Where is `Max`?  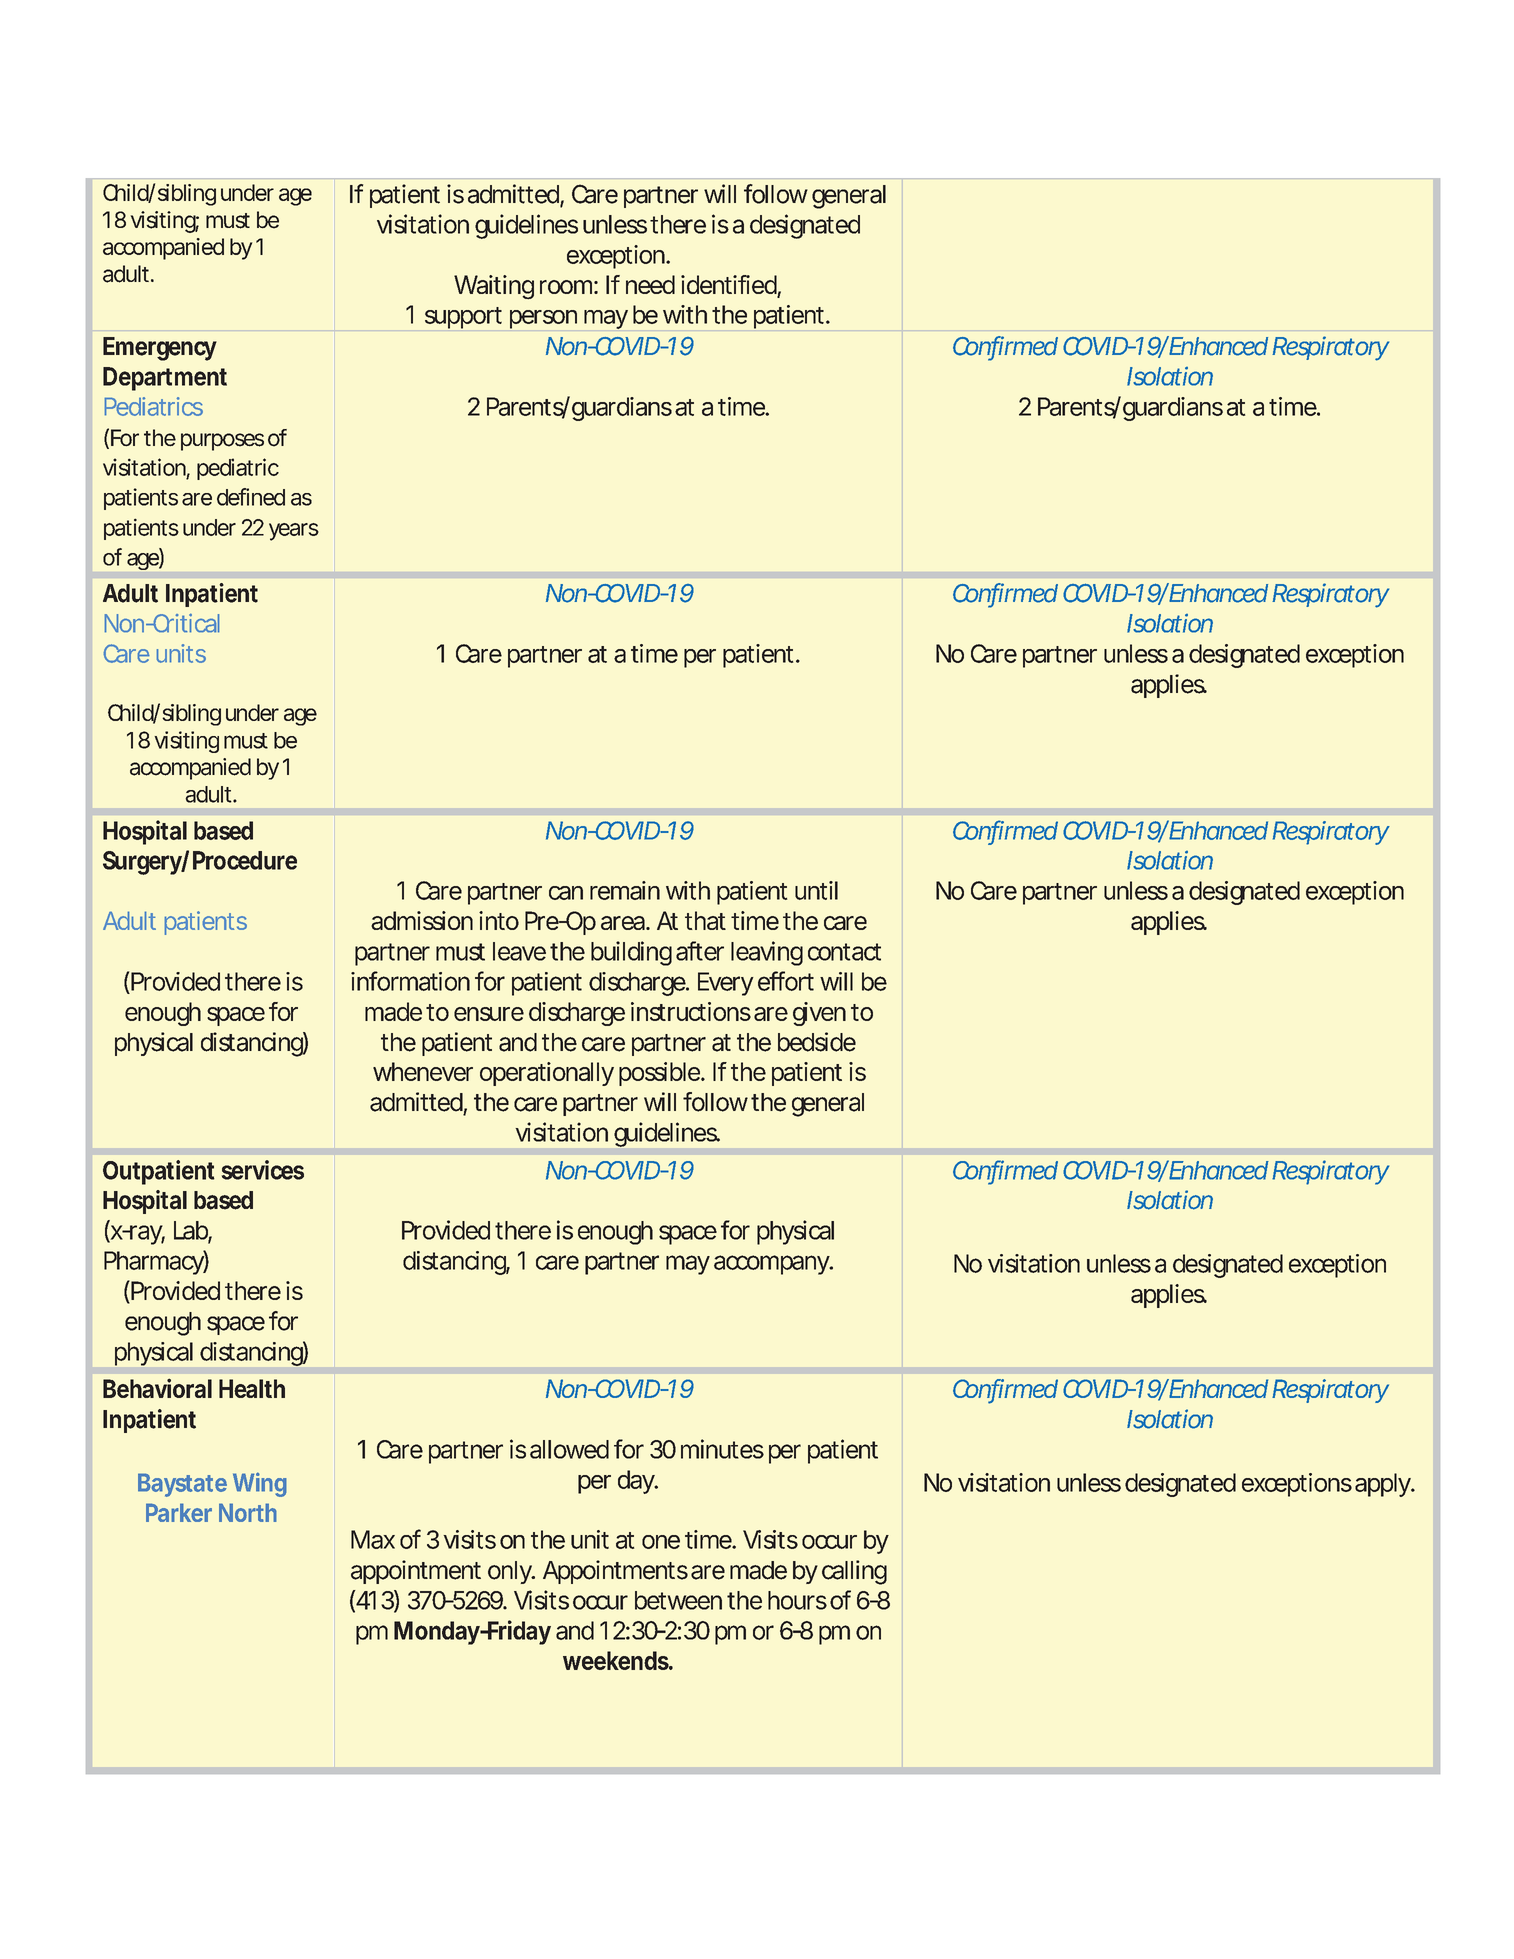
Max is located at coordinates (373, 1539).
